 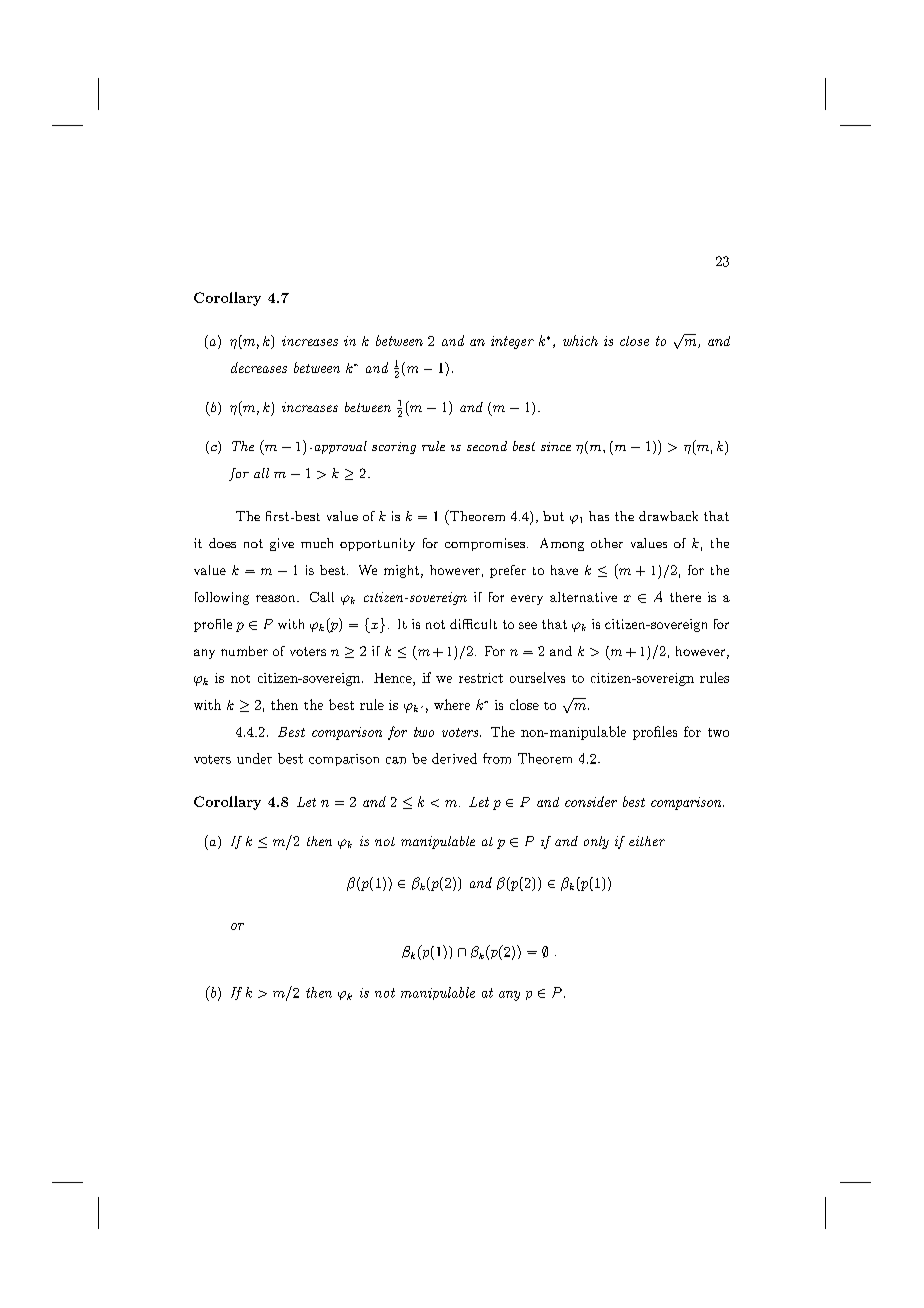 I want to click on give, so click(x=282, y=544).
